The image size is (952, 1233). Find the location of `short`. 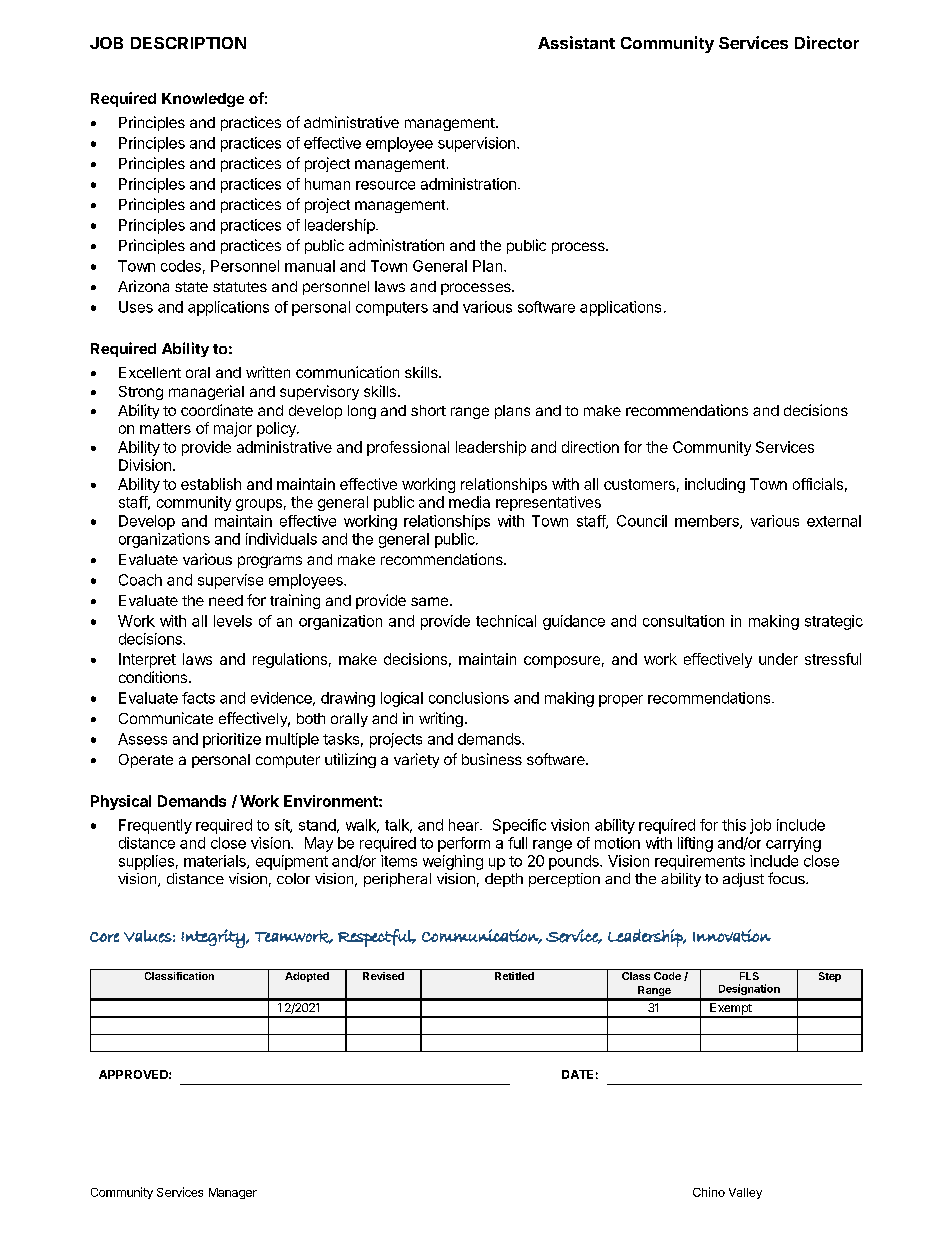

short is located at coordinates (428, 410).
